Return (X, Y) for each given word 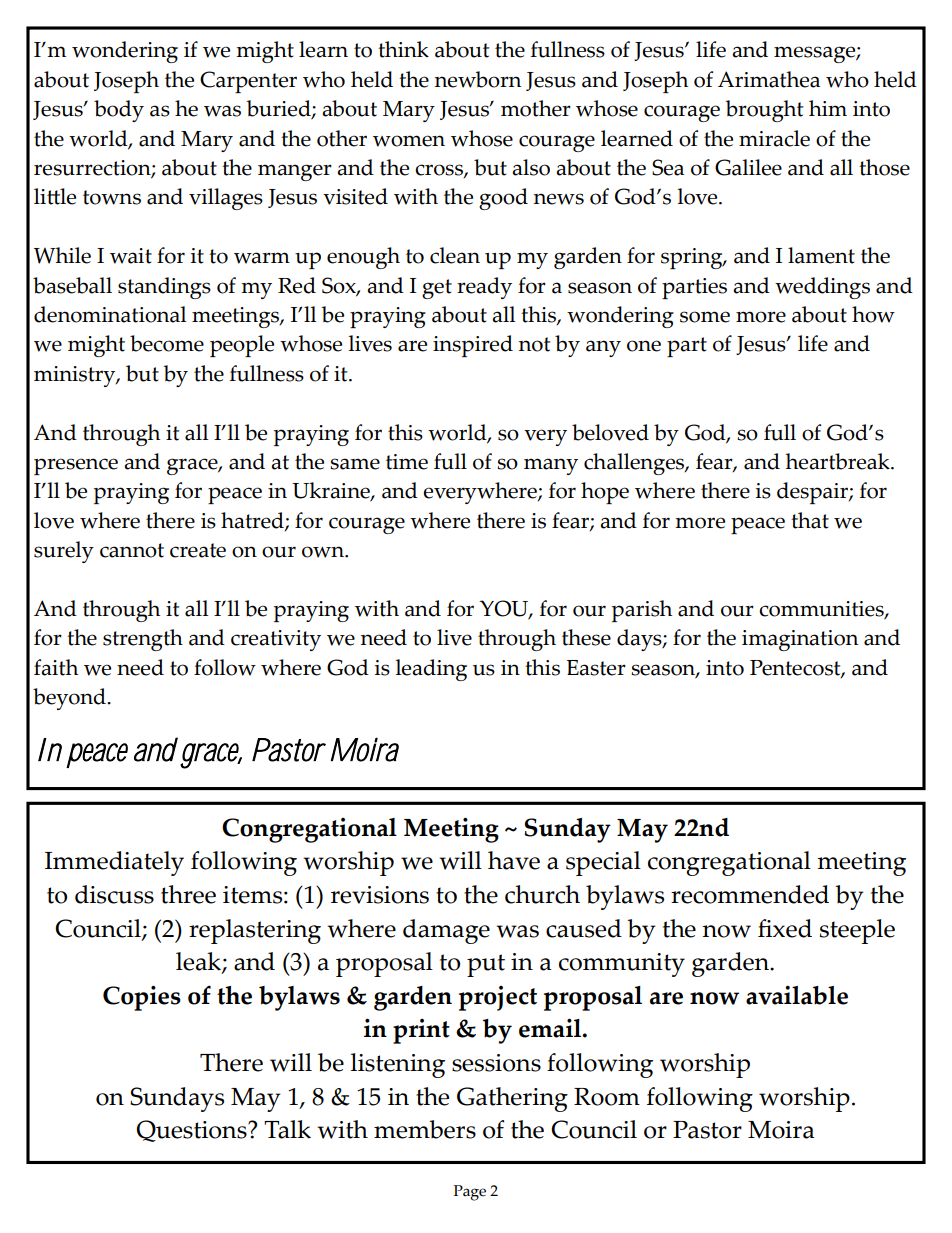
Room (607, 1097)
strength (143, 640)
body (119, 111)
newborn (478, 79)
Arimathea (769, 79)
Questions (192, 1131)
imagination (800, 640)
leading (431, 670)
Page (470, 1193)
